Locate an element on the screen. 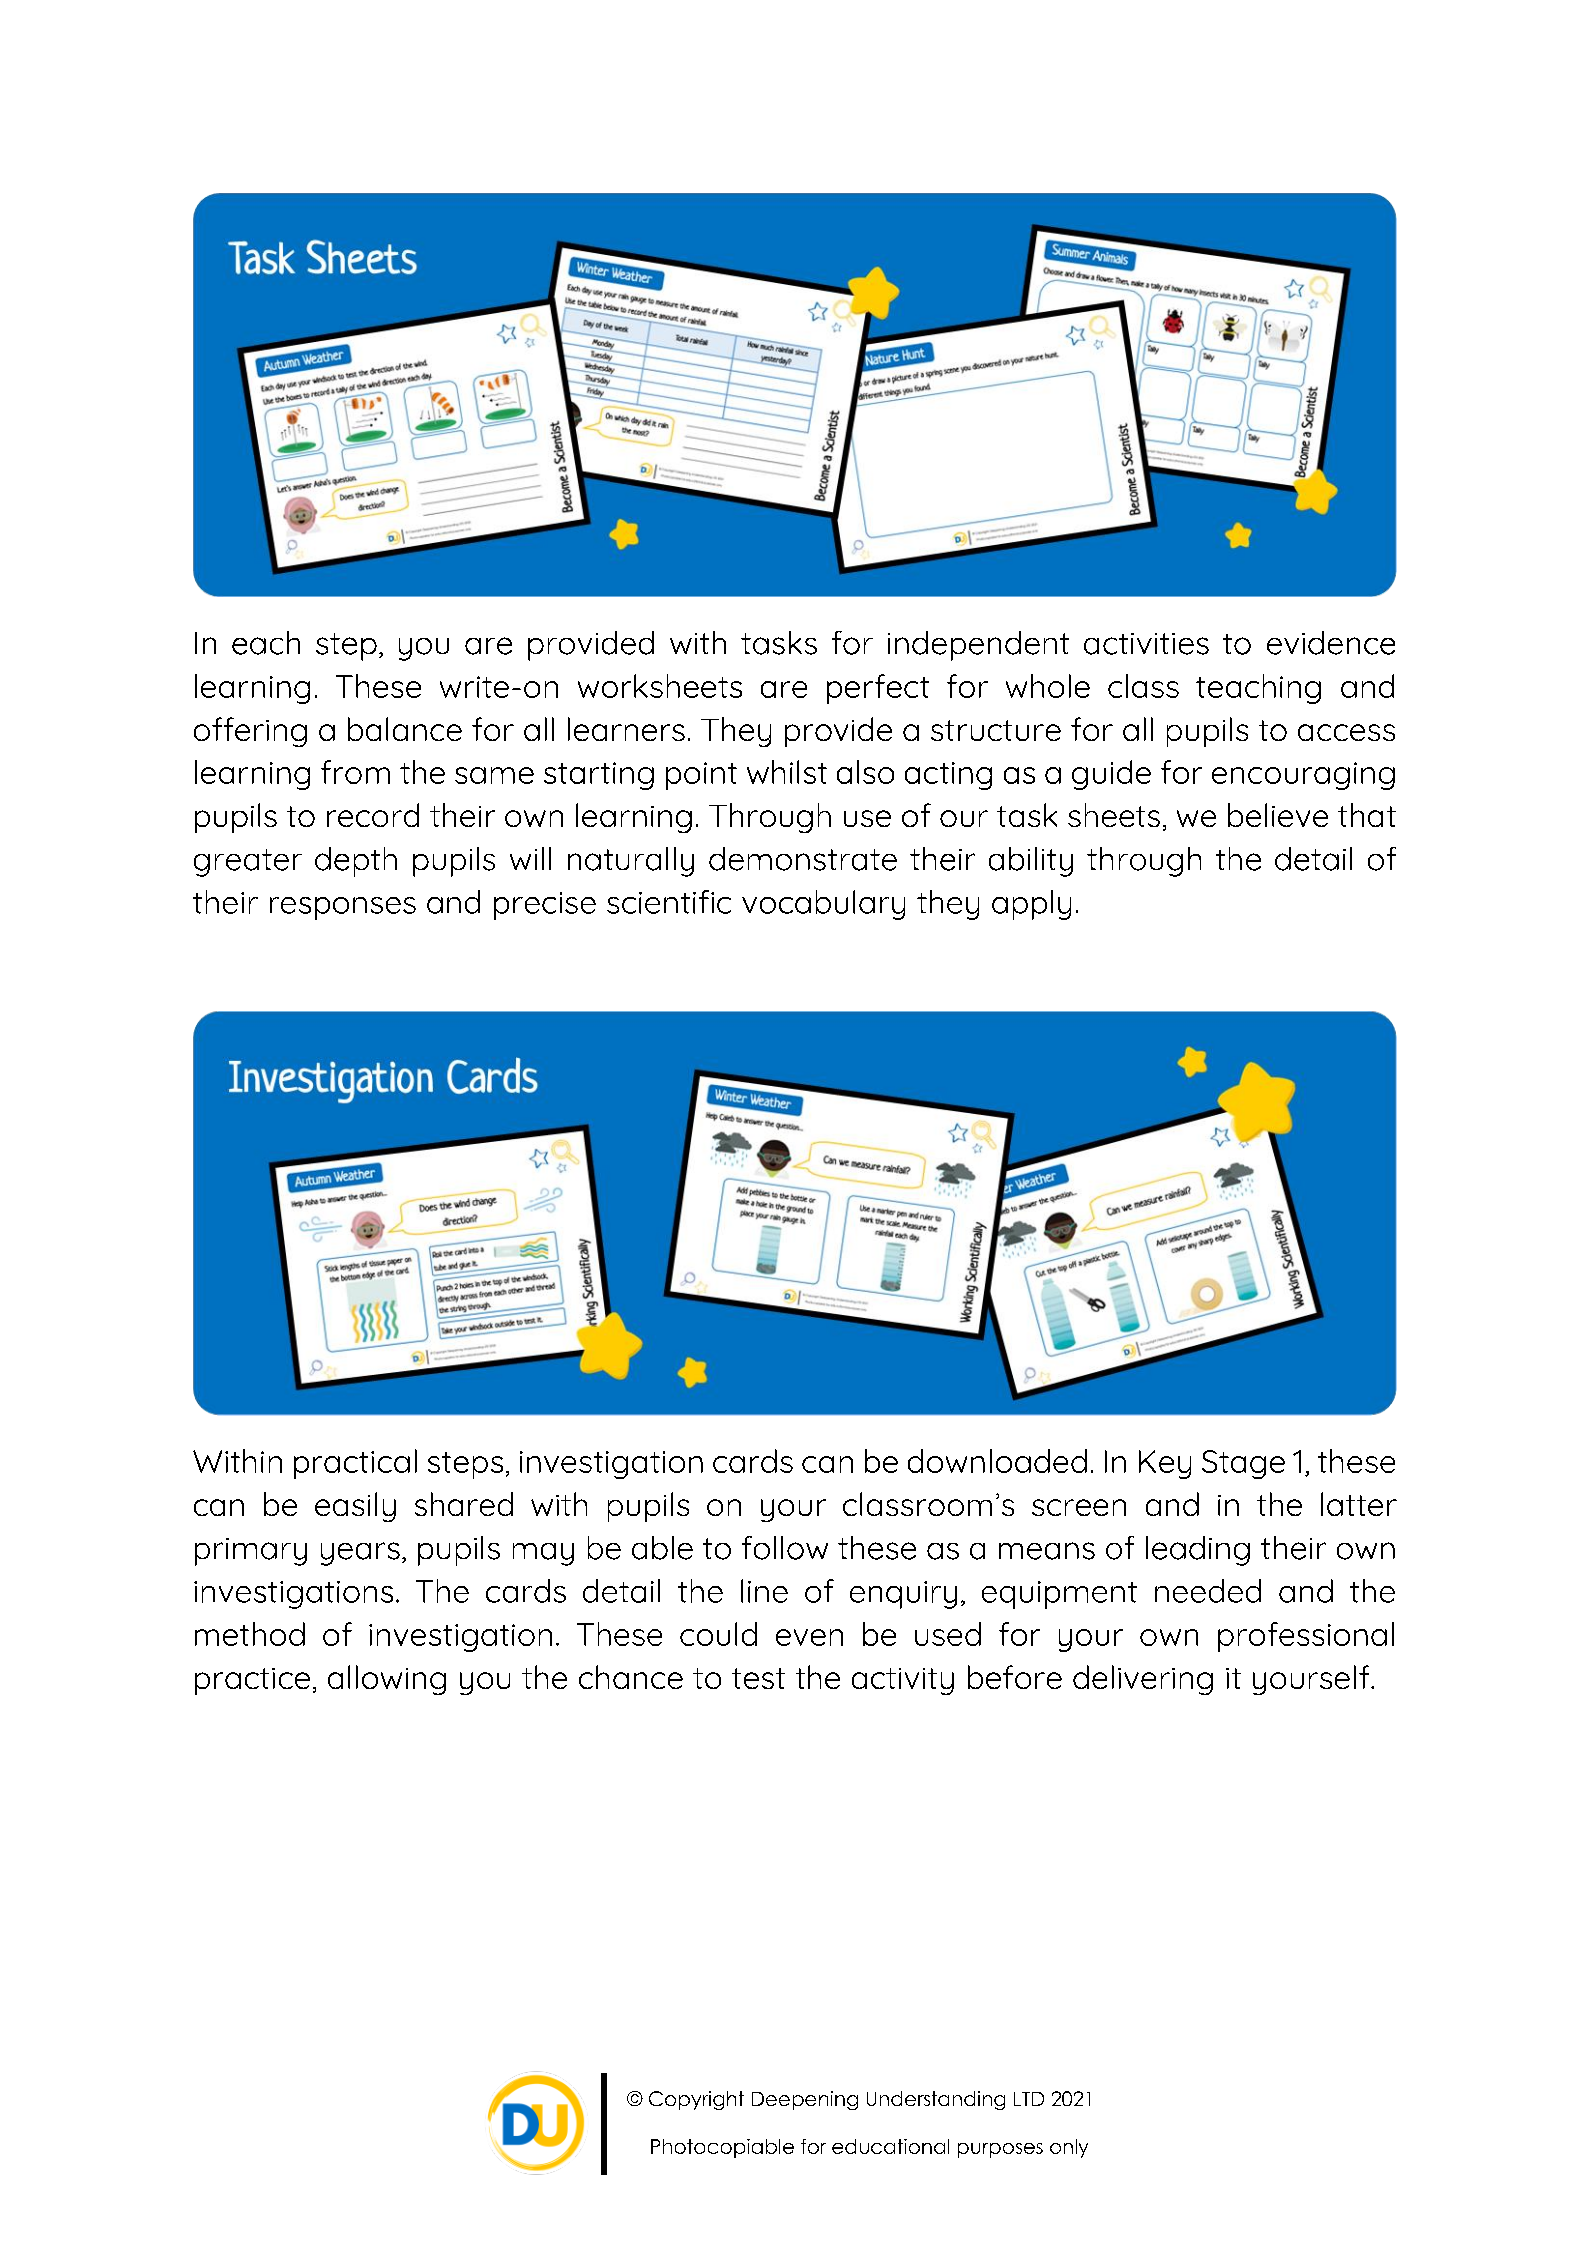 The height and width of the screenshot is (2247, 1589). apply is located at coordinates (1031, 905).
